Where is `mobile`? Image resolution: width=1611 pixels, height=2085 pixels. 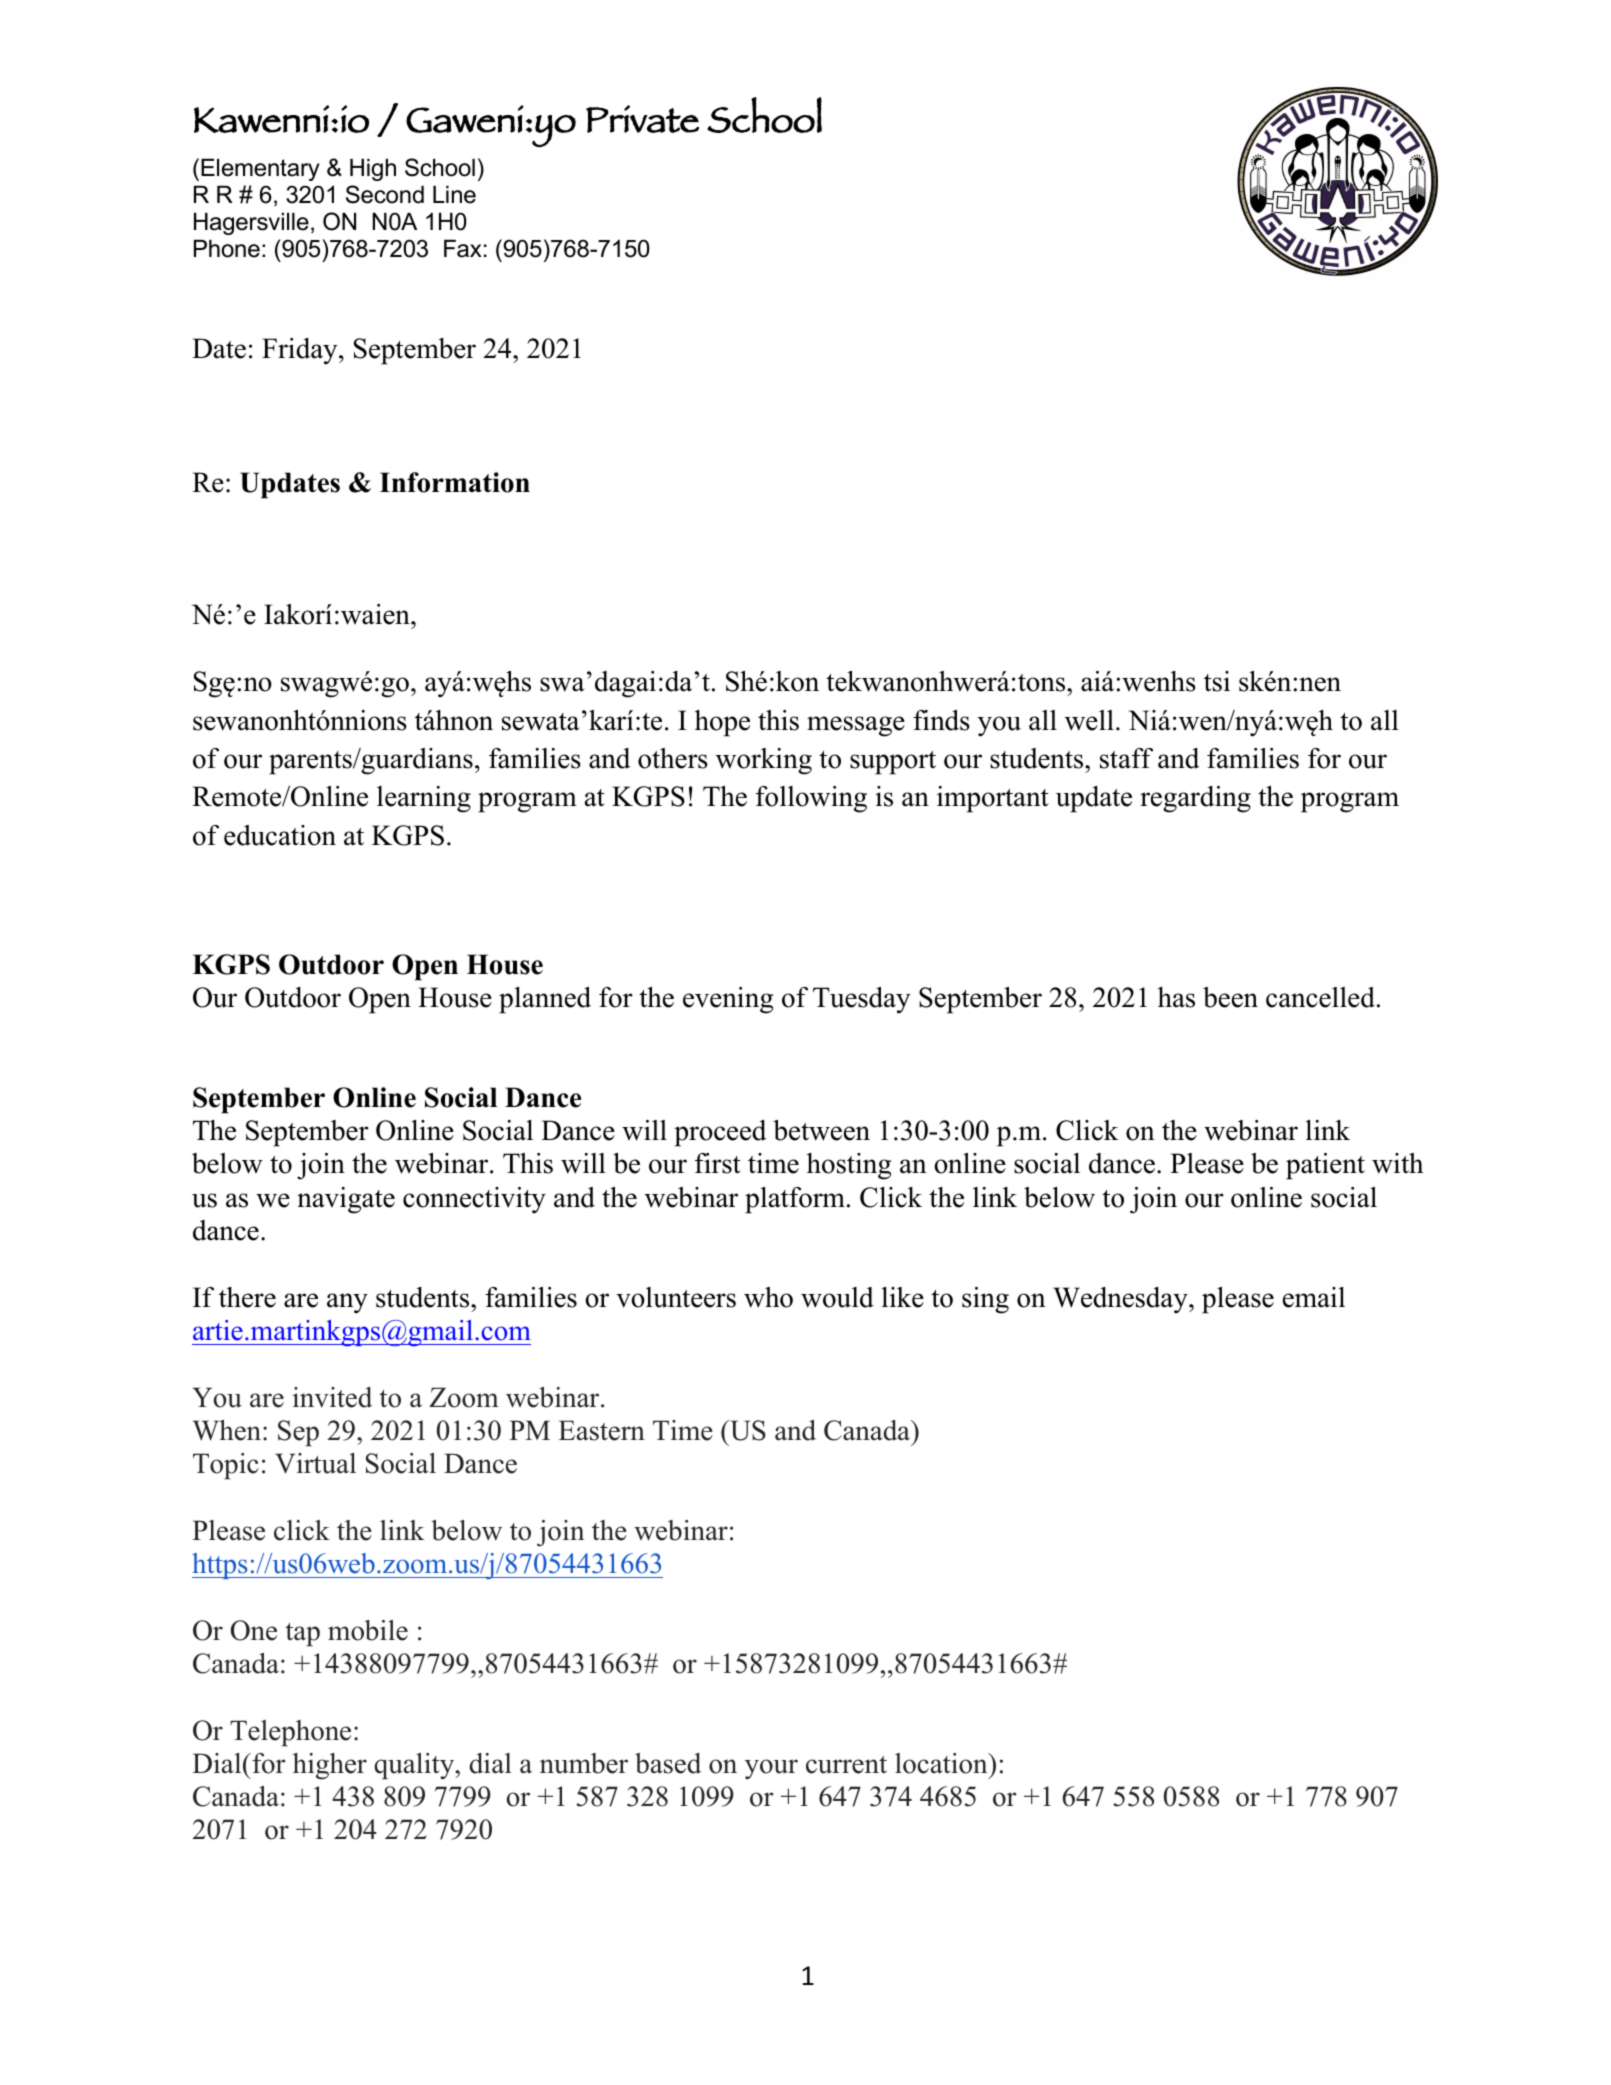
mobile is located at coordinates (368, 1630).
